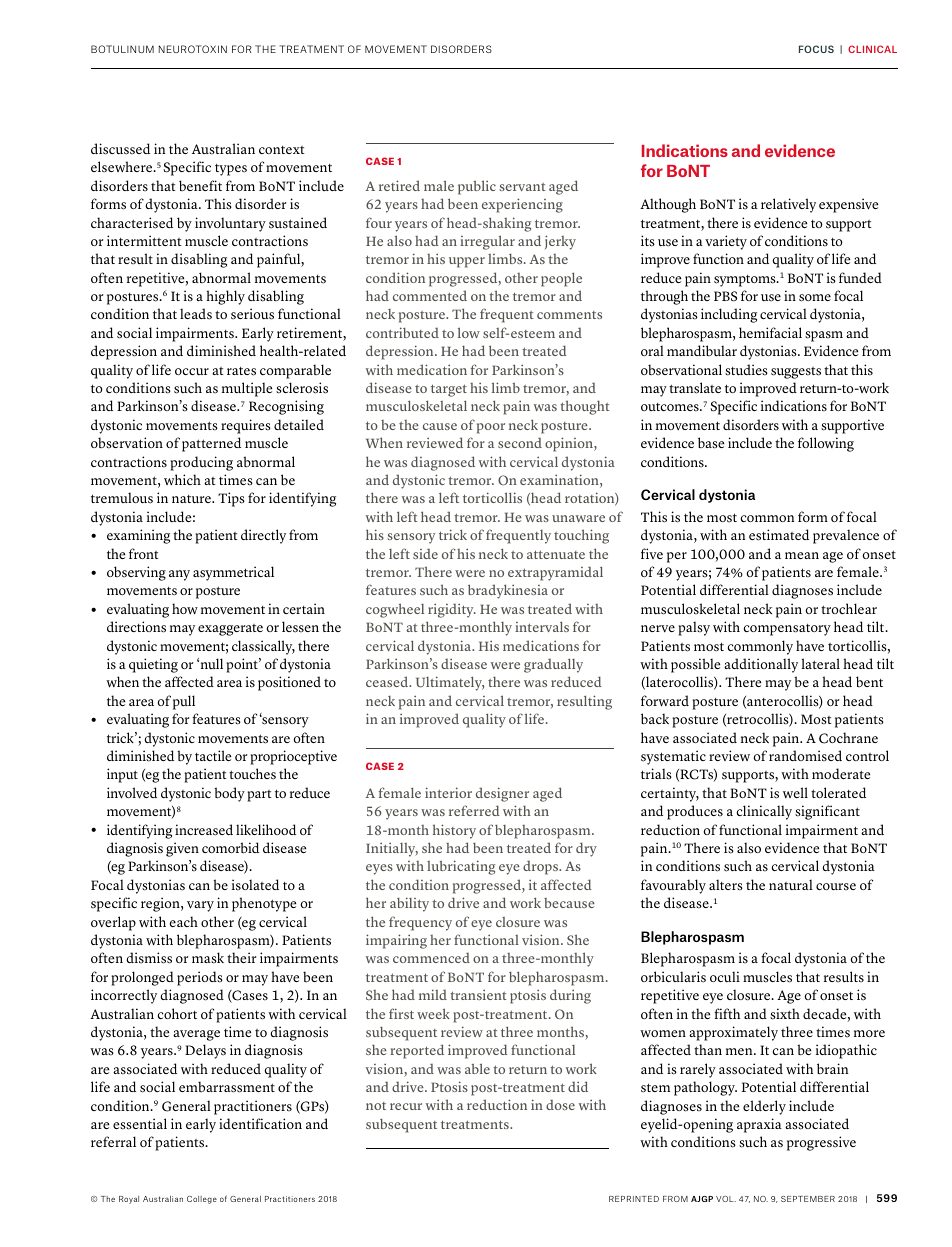 The width and height of the screenshot is (952, 1247). Describe the element at coordinates (477, 187) in the screenshot. I see `public` at that location.
